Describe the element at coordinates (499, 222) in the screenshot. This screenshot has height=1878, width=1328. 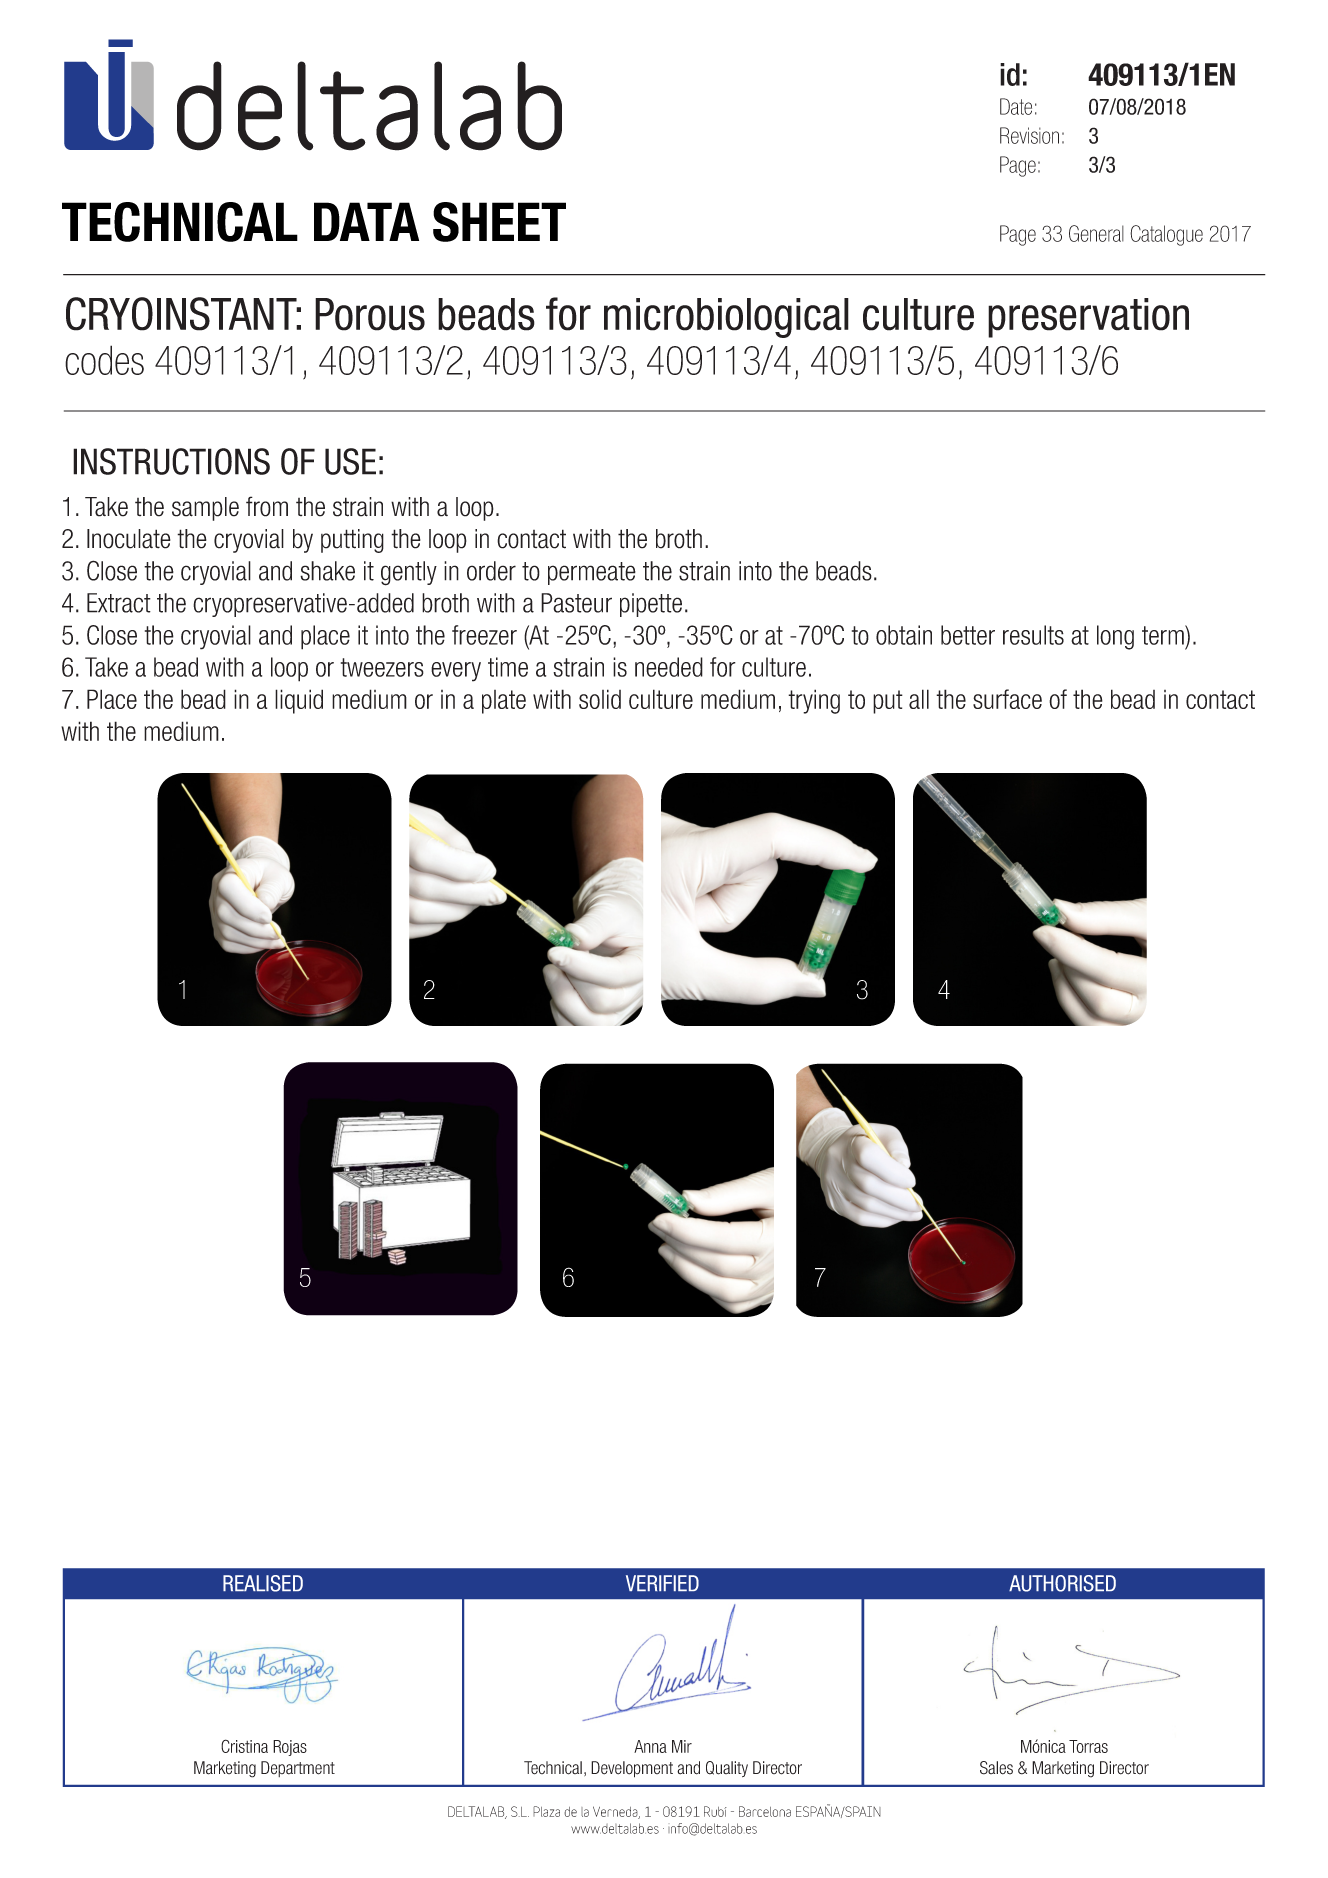
I see `SHEET` at that location.
